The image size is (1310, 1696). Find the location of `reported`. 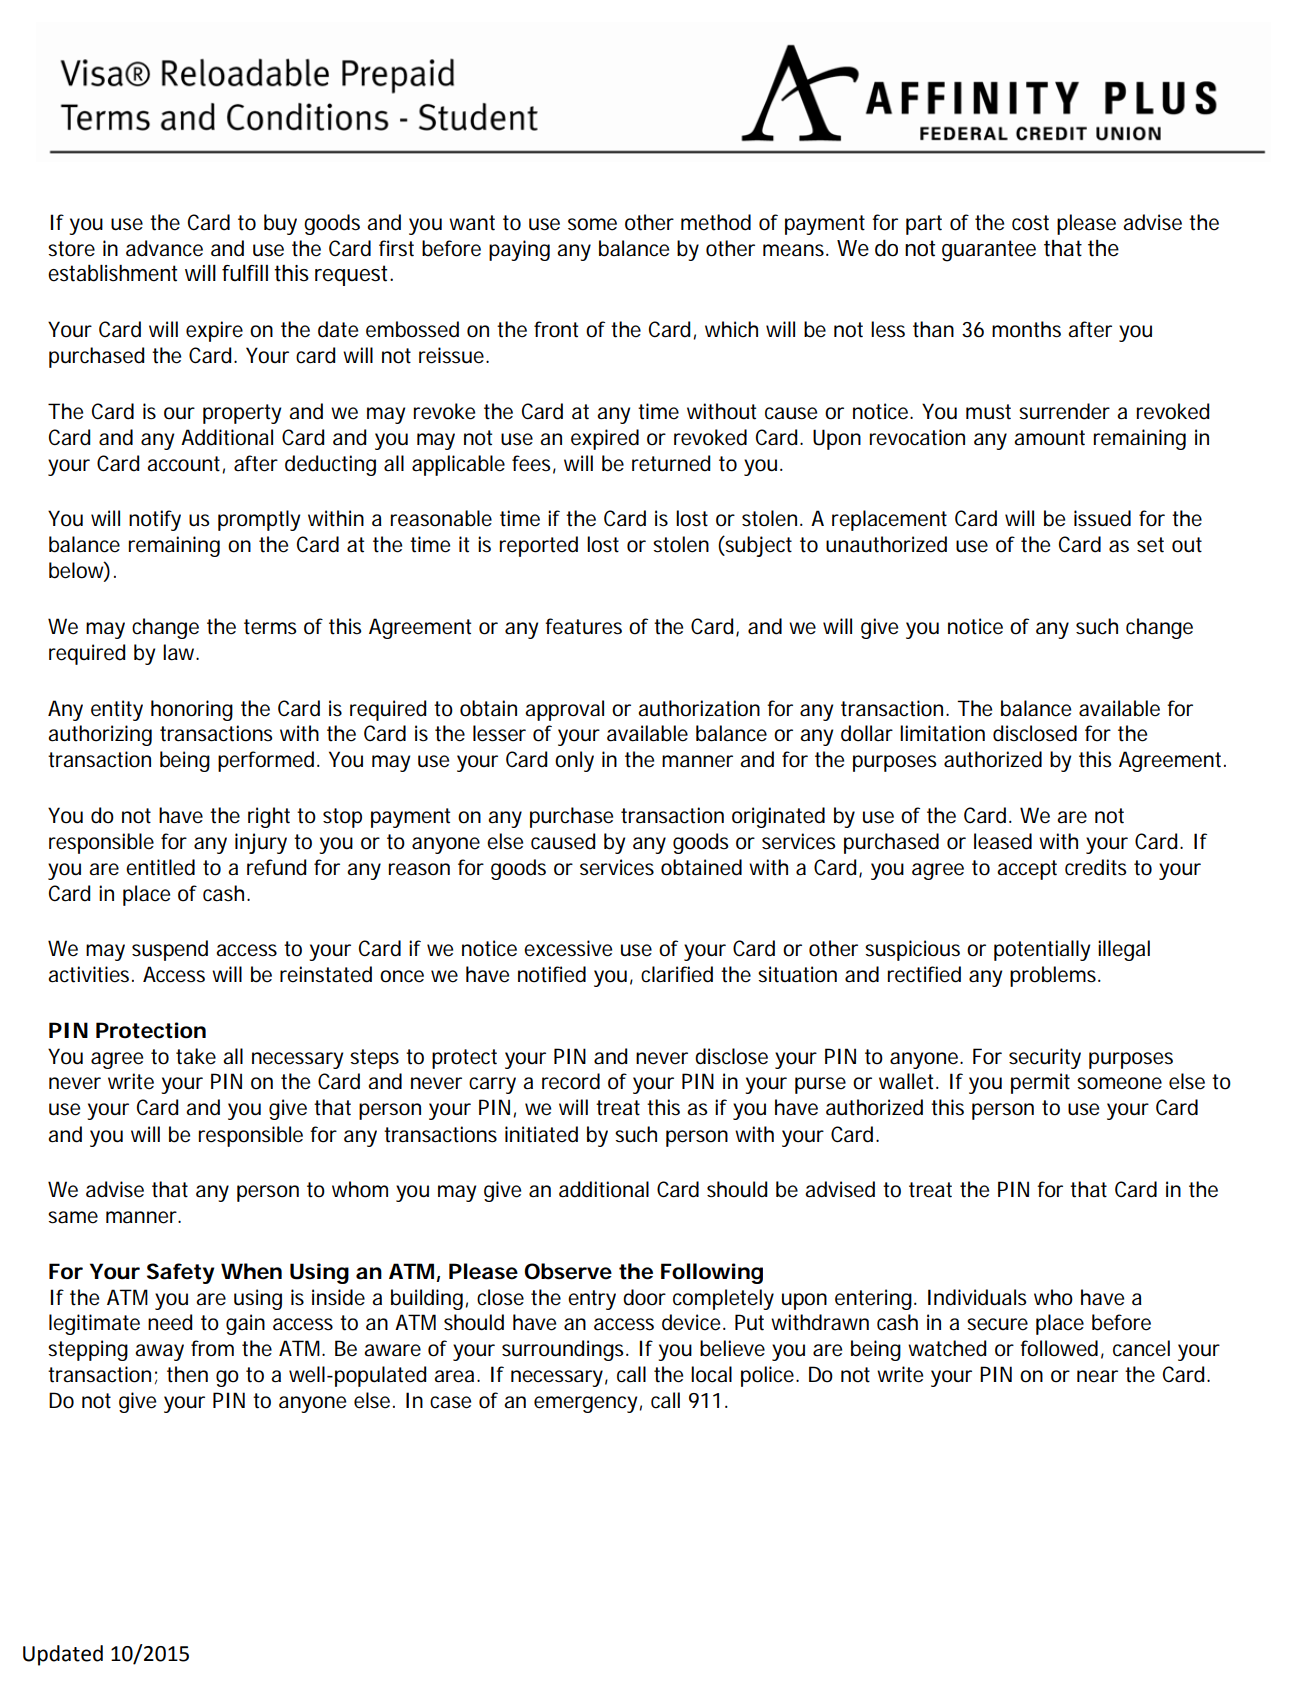

reported is located at coordinates (539, 546).
